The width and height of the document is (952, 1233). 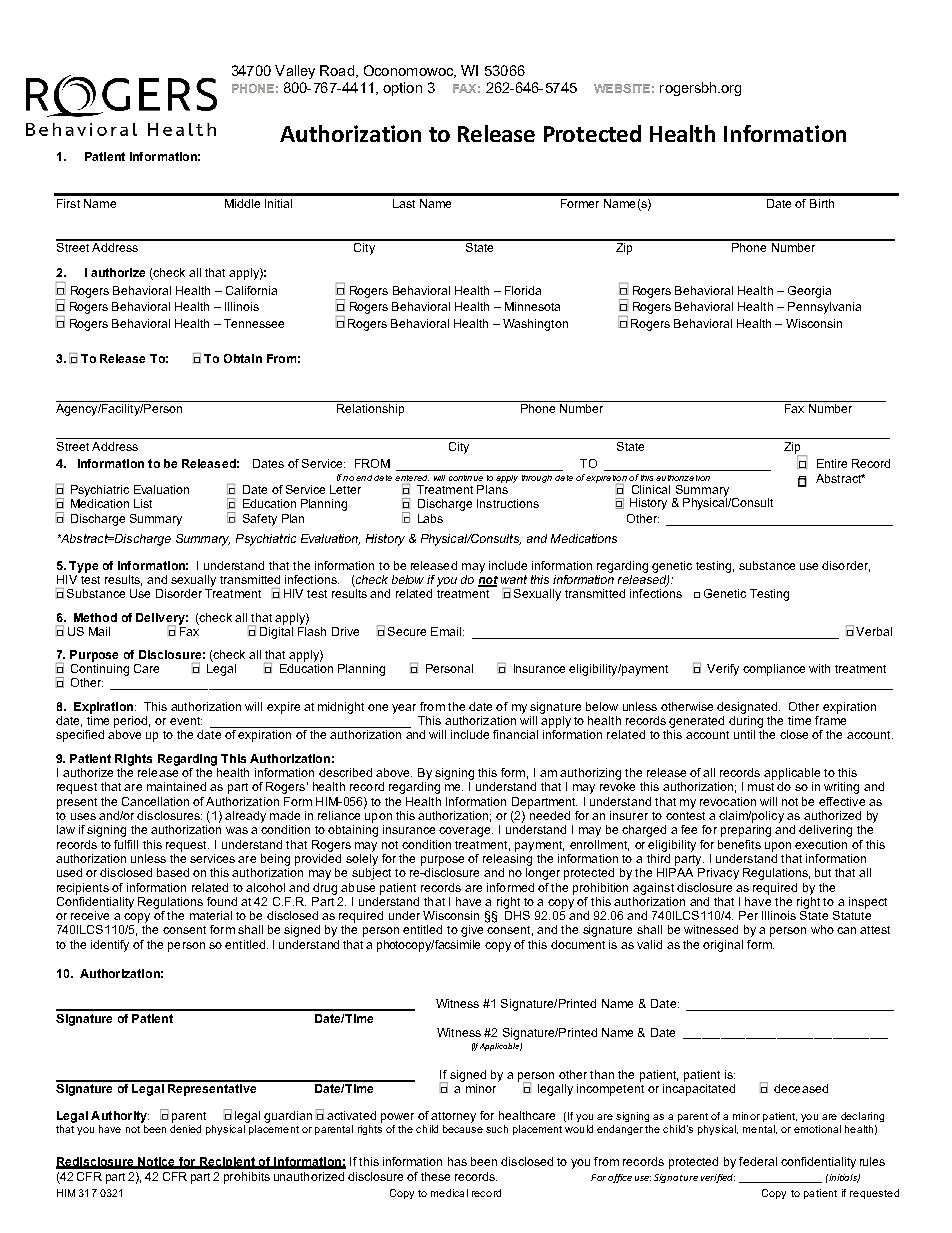 What do you see at coordinates (758, 1161) in the document?
I see `federal` at bounding box center [758, 1161].
